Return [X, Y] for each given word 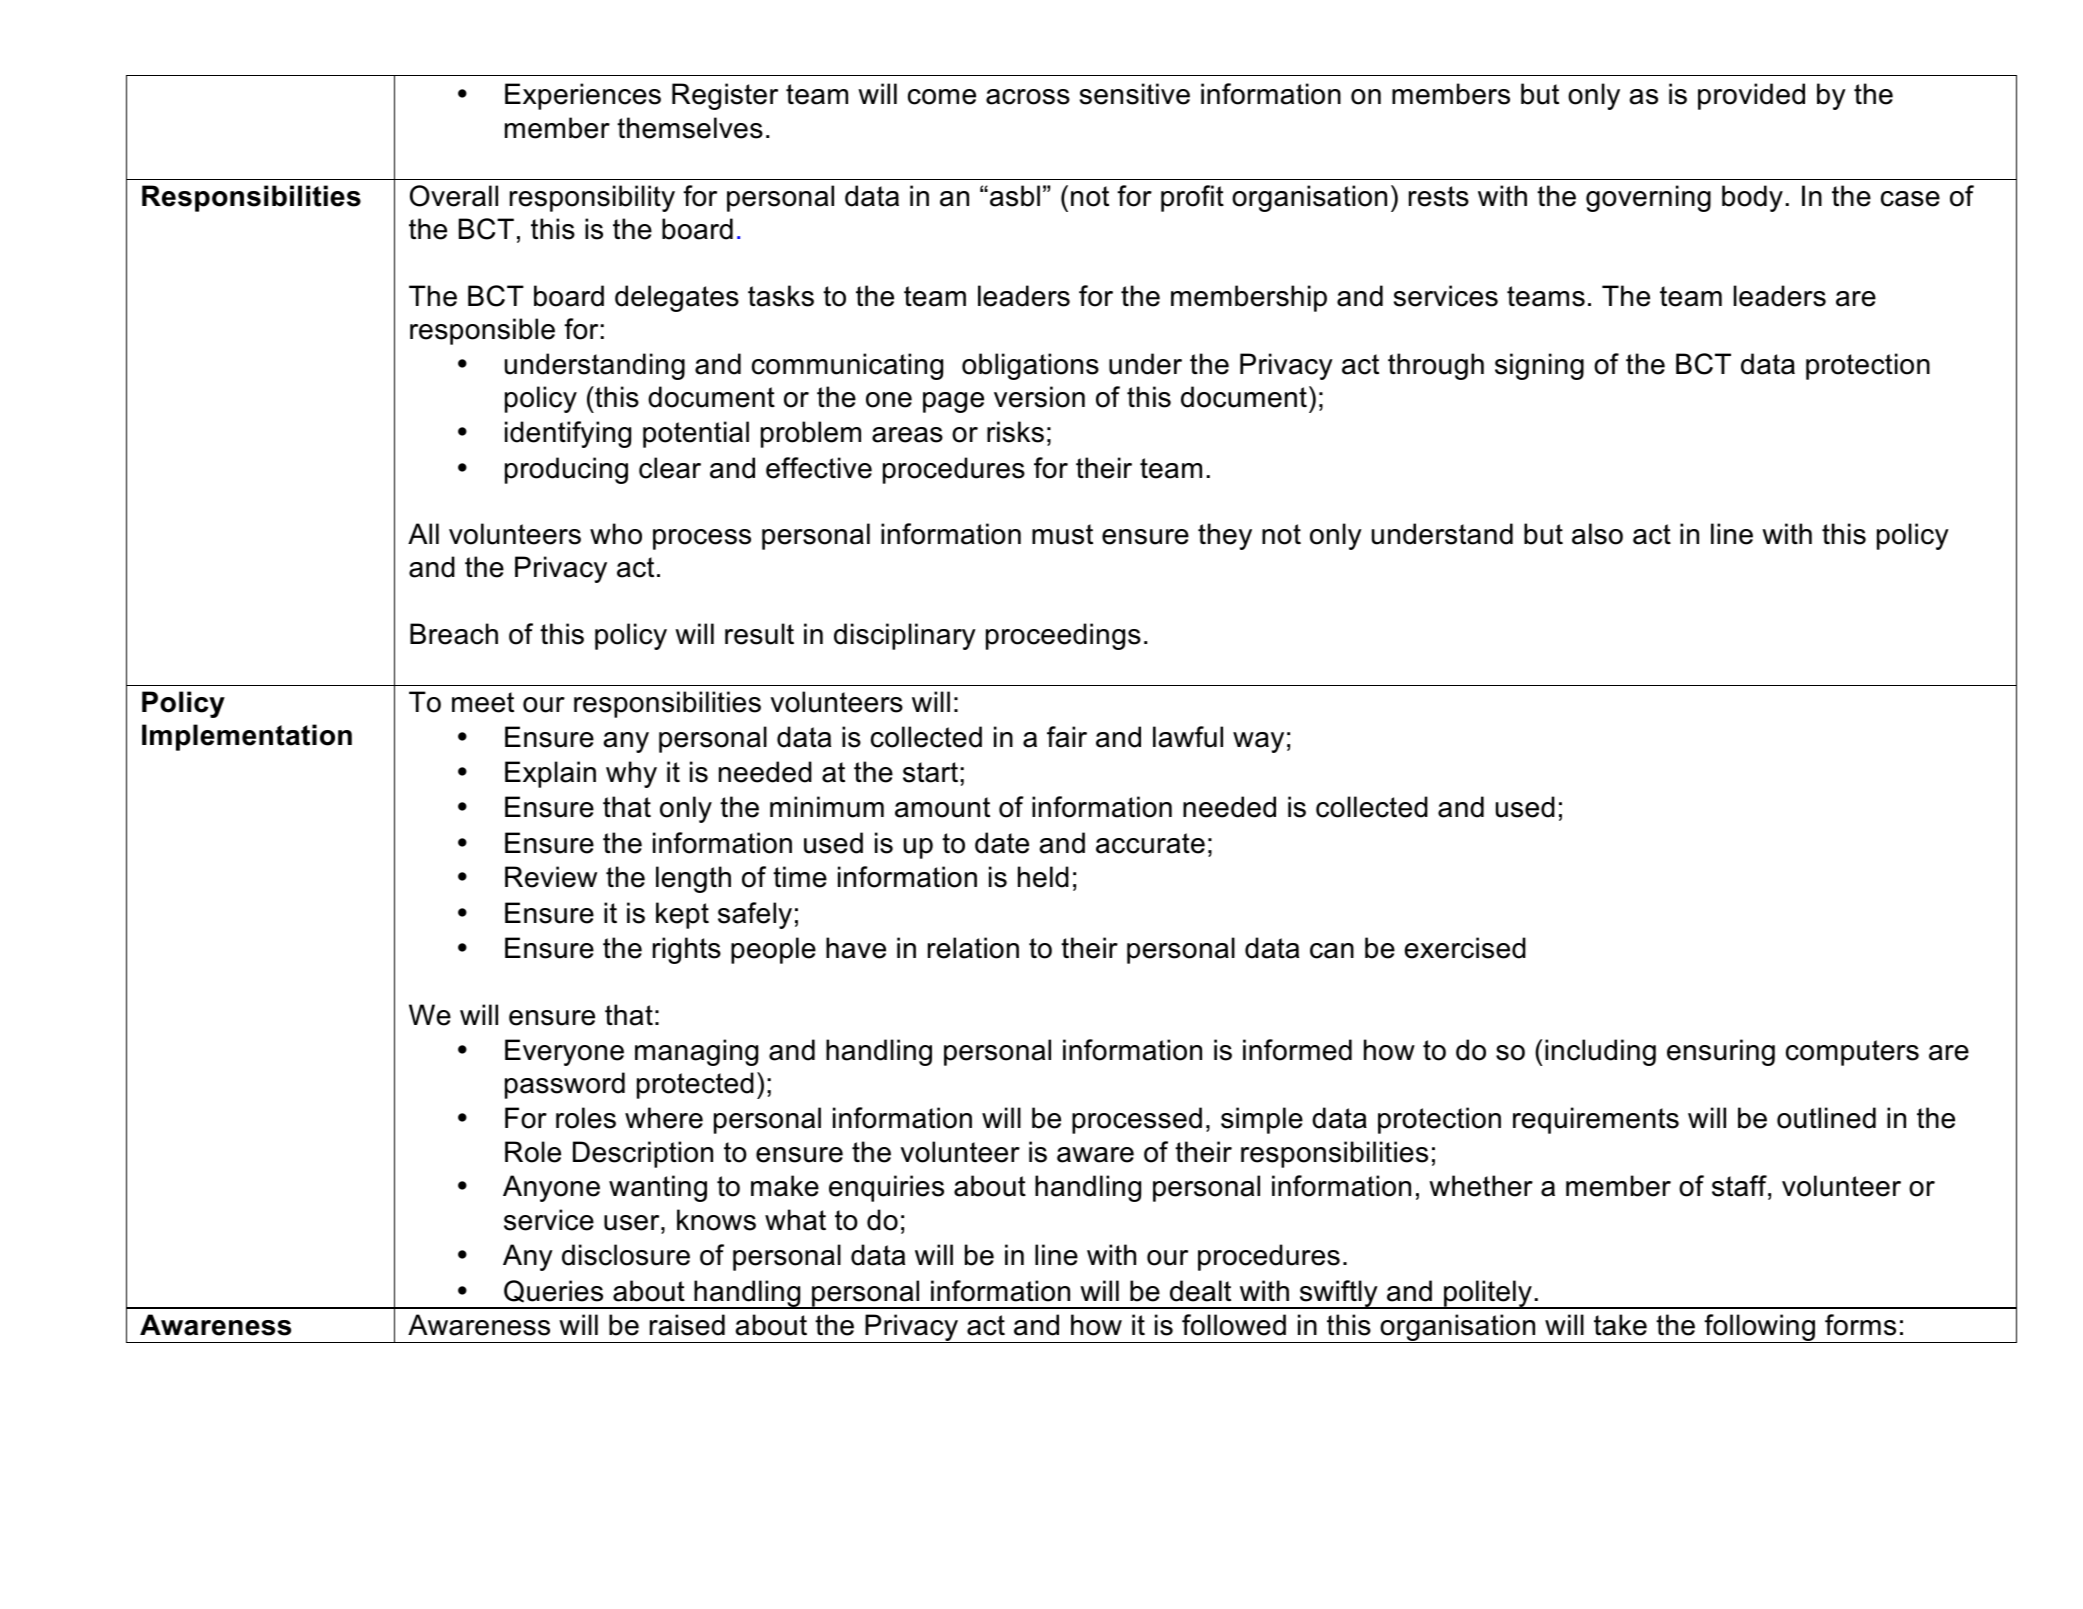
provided [1751, 96]
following [1759, 1328]
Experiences [583, 96]
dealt [1200, 1291]
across [1028, 97]
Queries [553, 1291]
